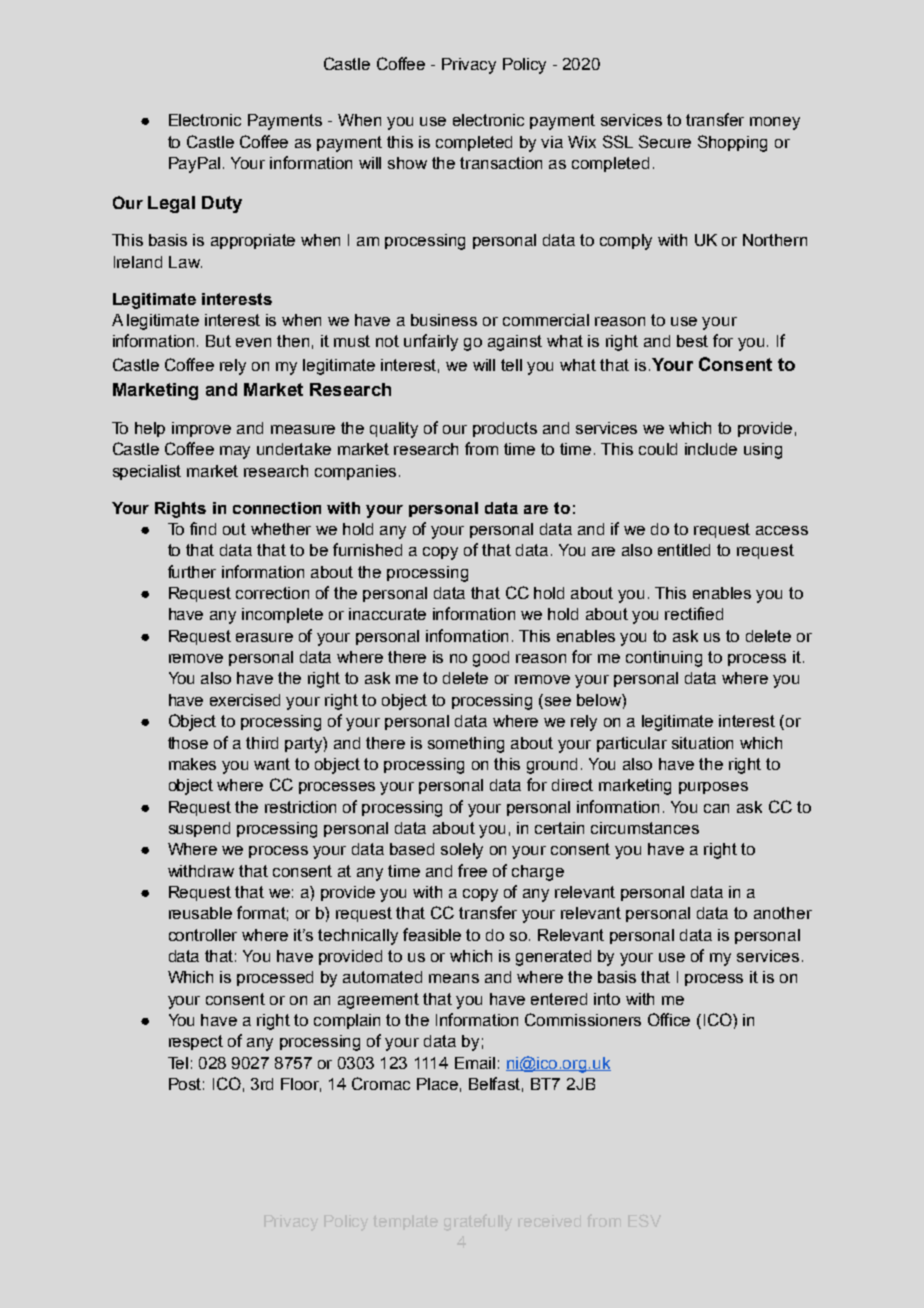  I want to click on rectified, so click(694, 613).
